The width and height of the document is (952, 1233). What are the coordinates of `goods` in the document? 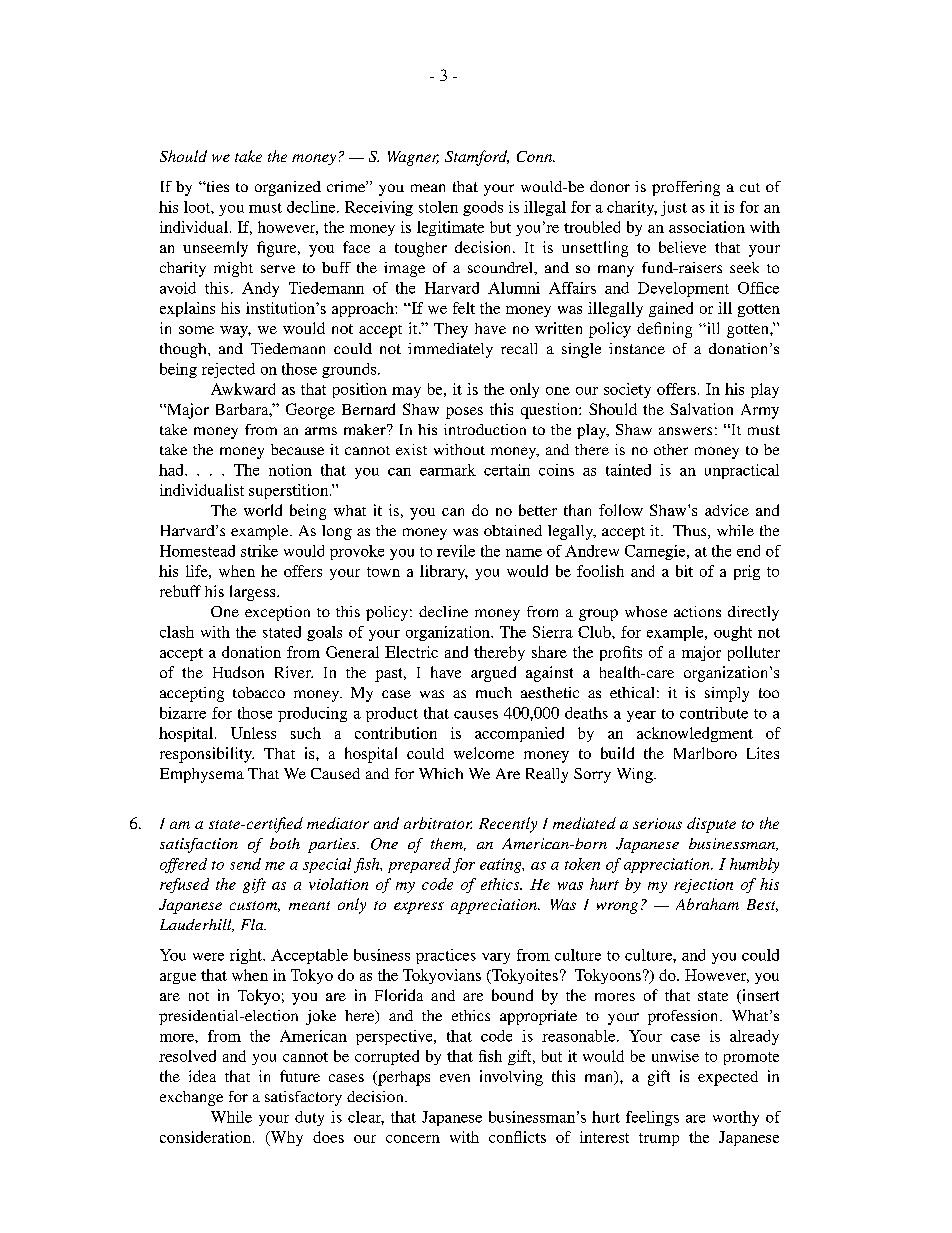 It's located at (483, 208).
